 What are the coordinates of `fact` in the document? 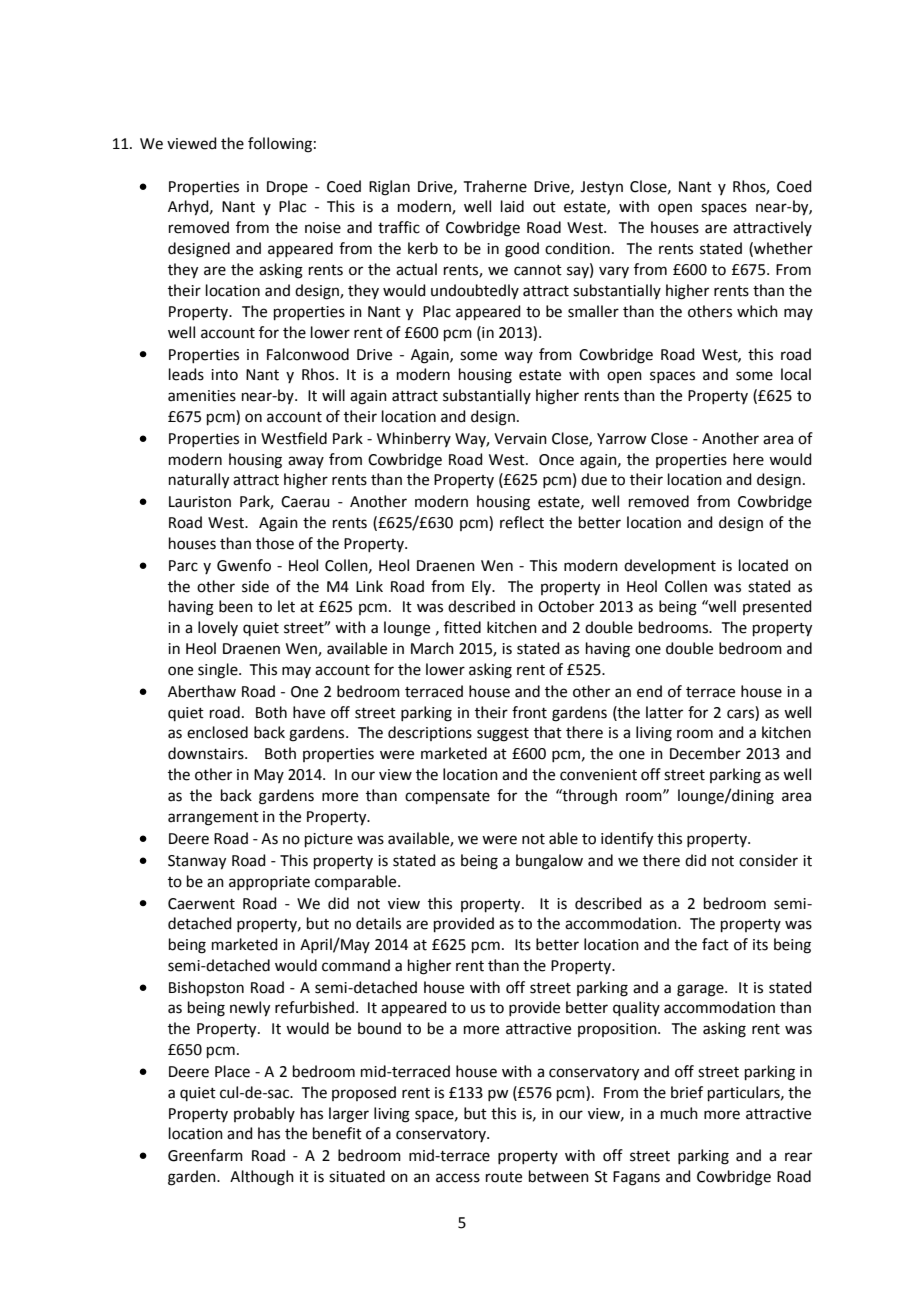 It's located at (715, 944).
